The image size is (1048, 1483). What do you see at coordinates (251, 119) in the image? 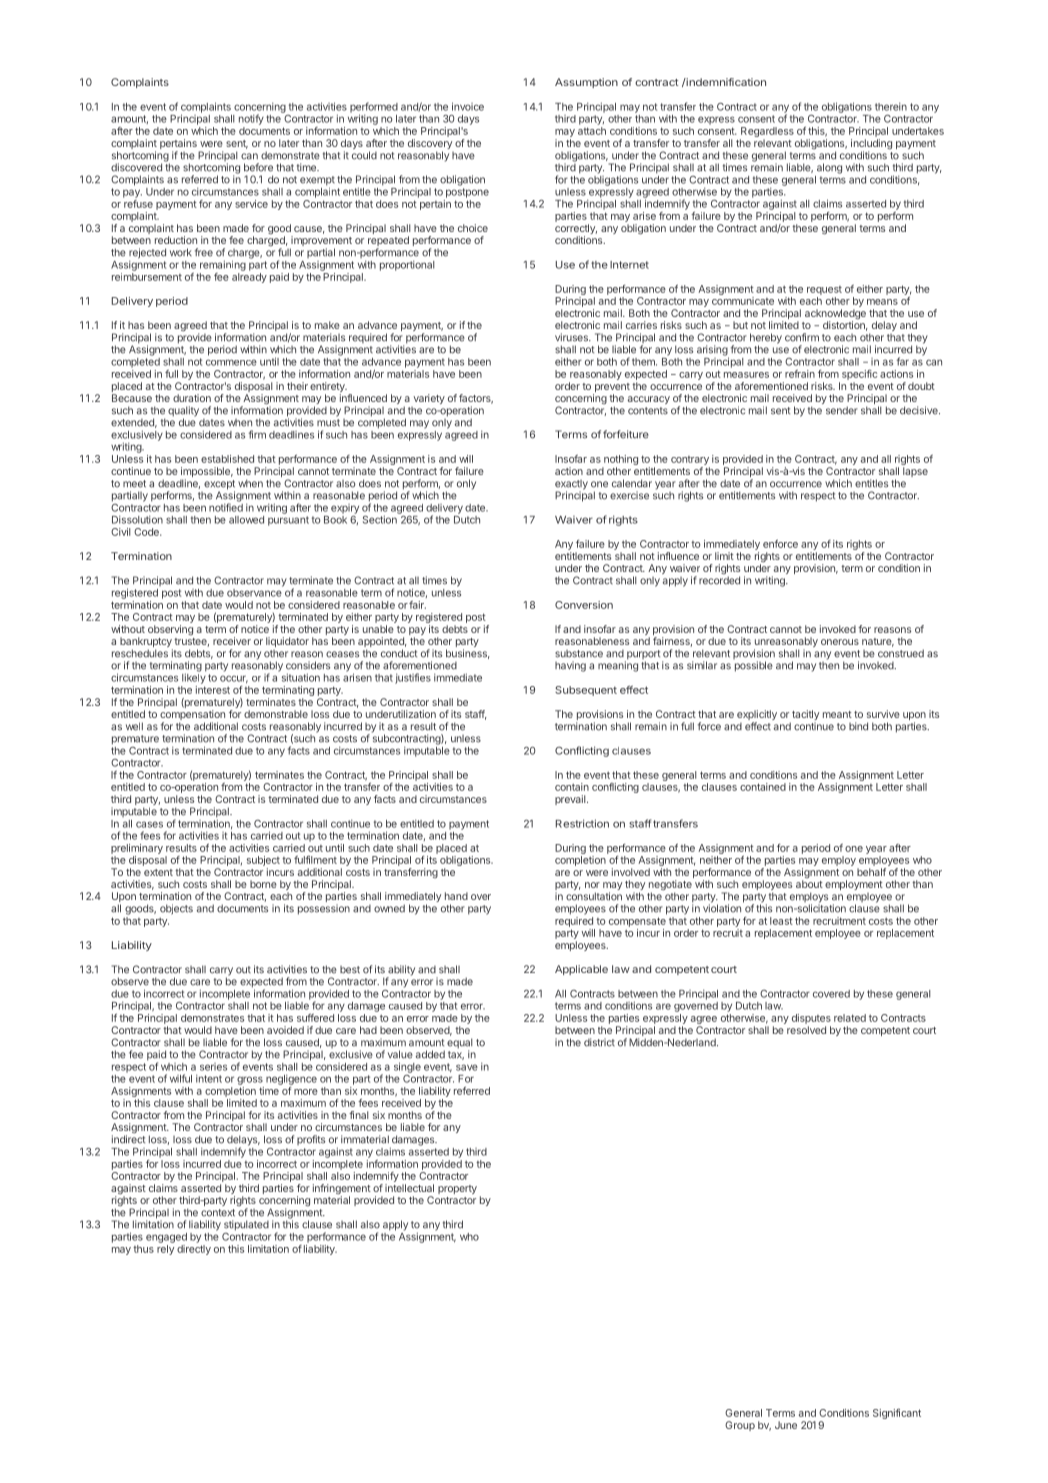
I see `notify` at bounding box center [251, 119].
